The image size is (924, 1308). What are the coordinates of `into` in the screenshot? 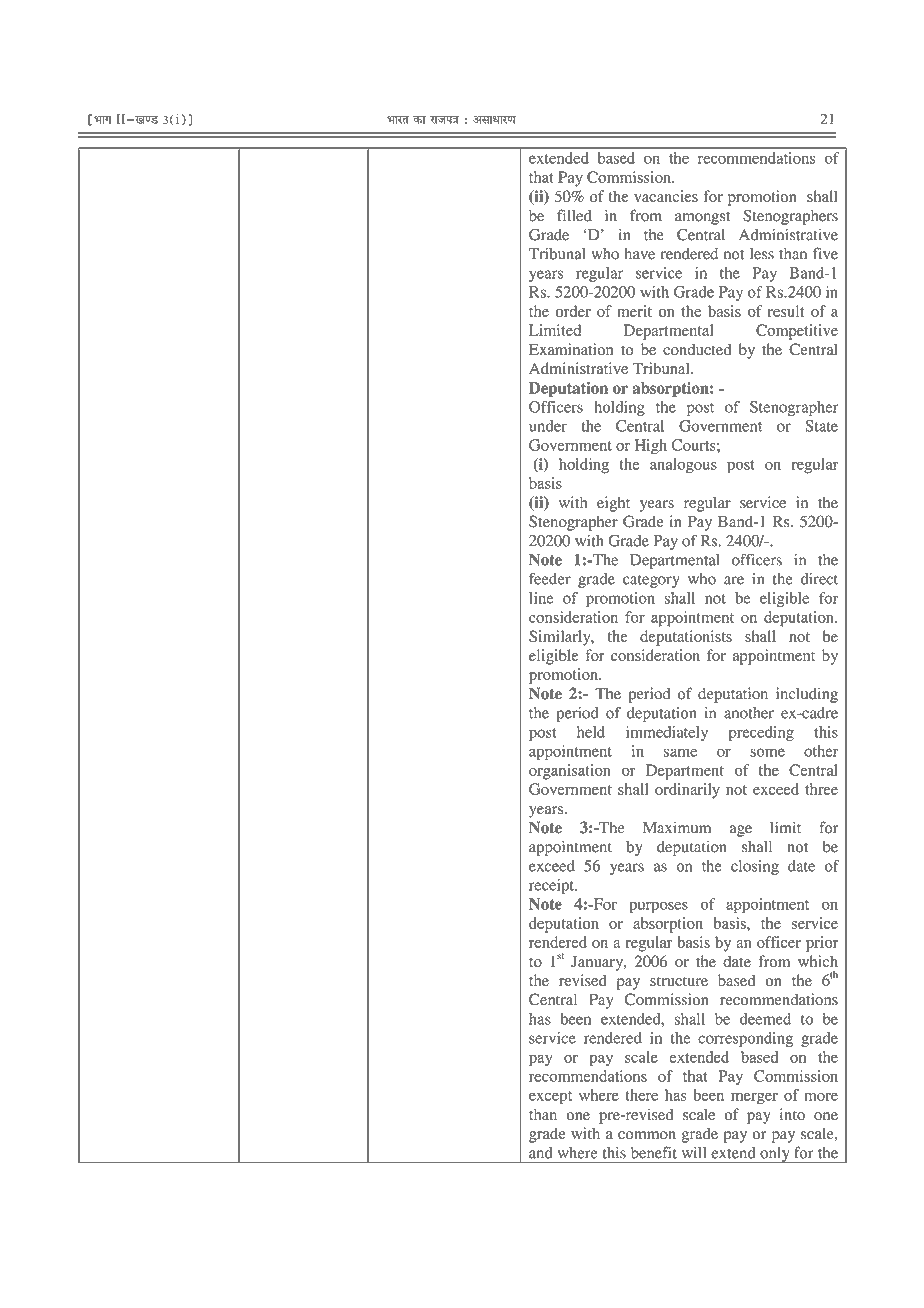 It's located at (792, 1114).
